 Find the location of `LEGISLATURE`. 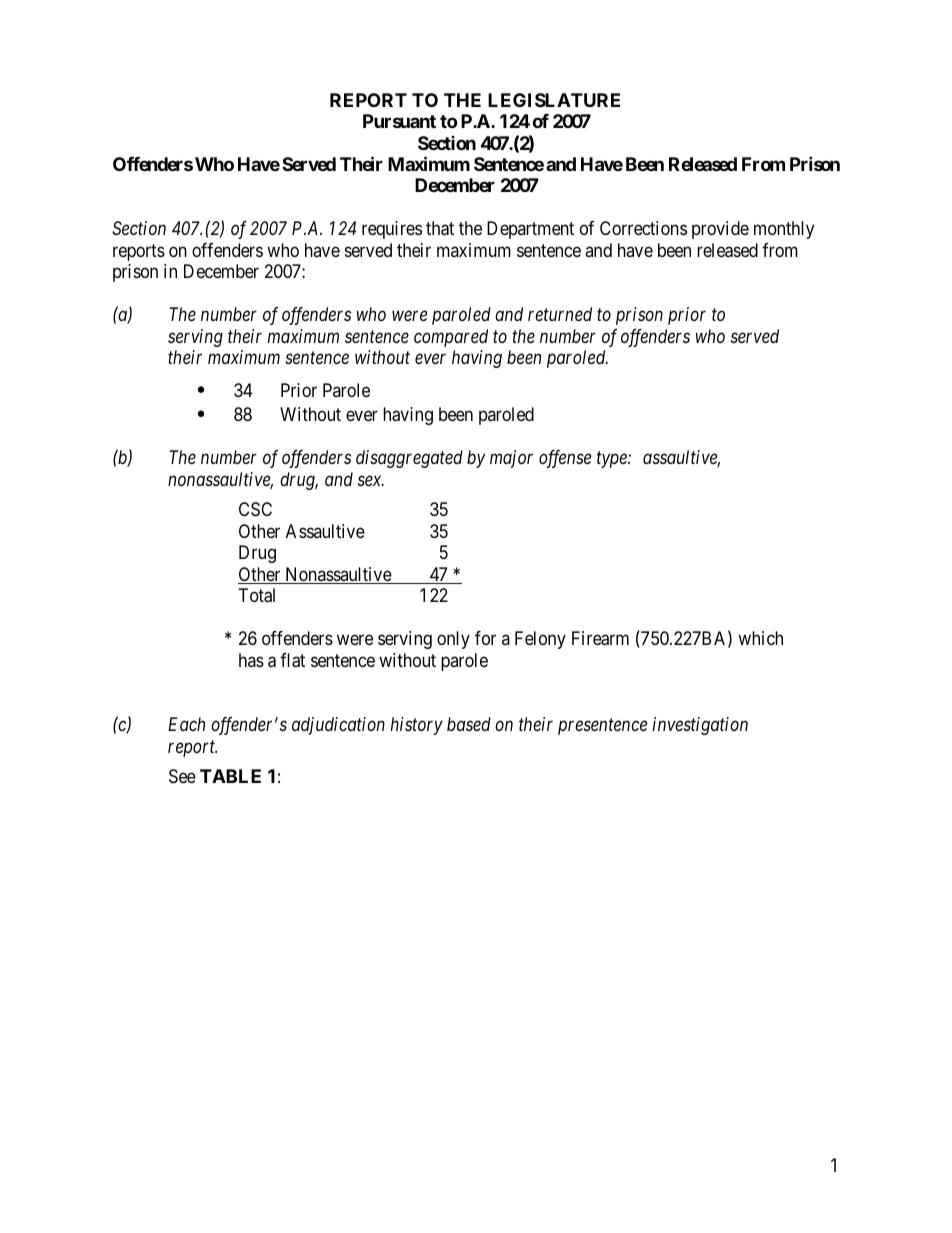

LEGISLATURE is located at coordinates (554, 100).
